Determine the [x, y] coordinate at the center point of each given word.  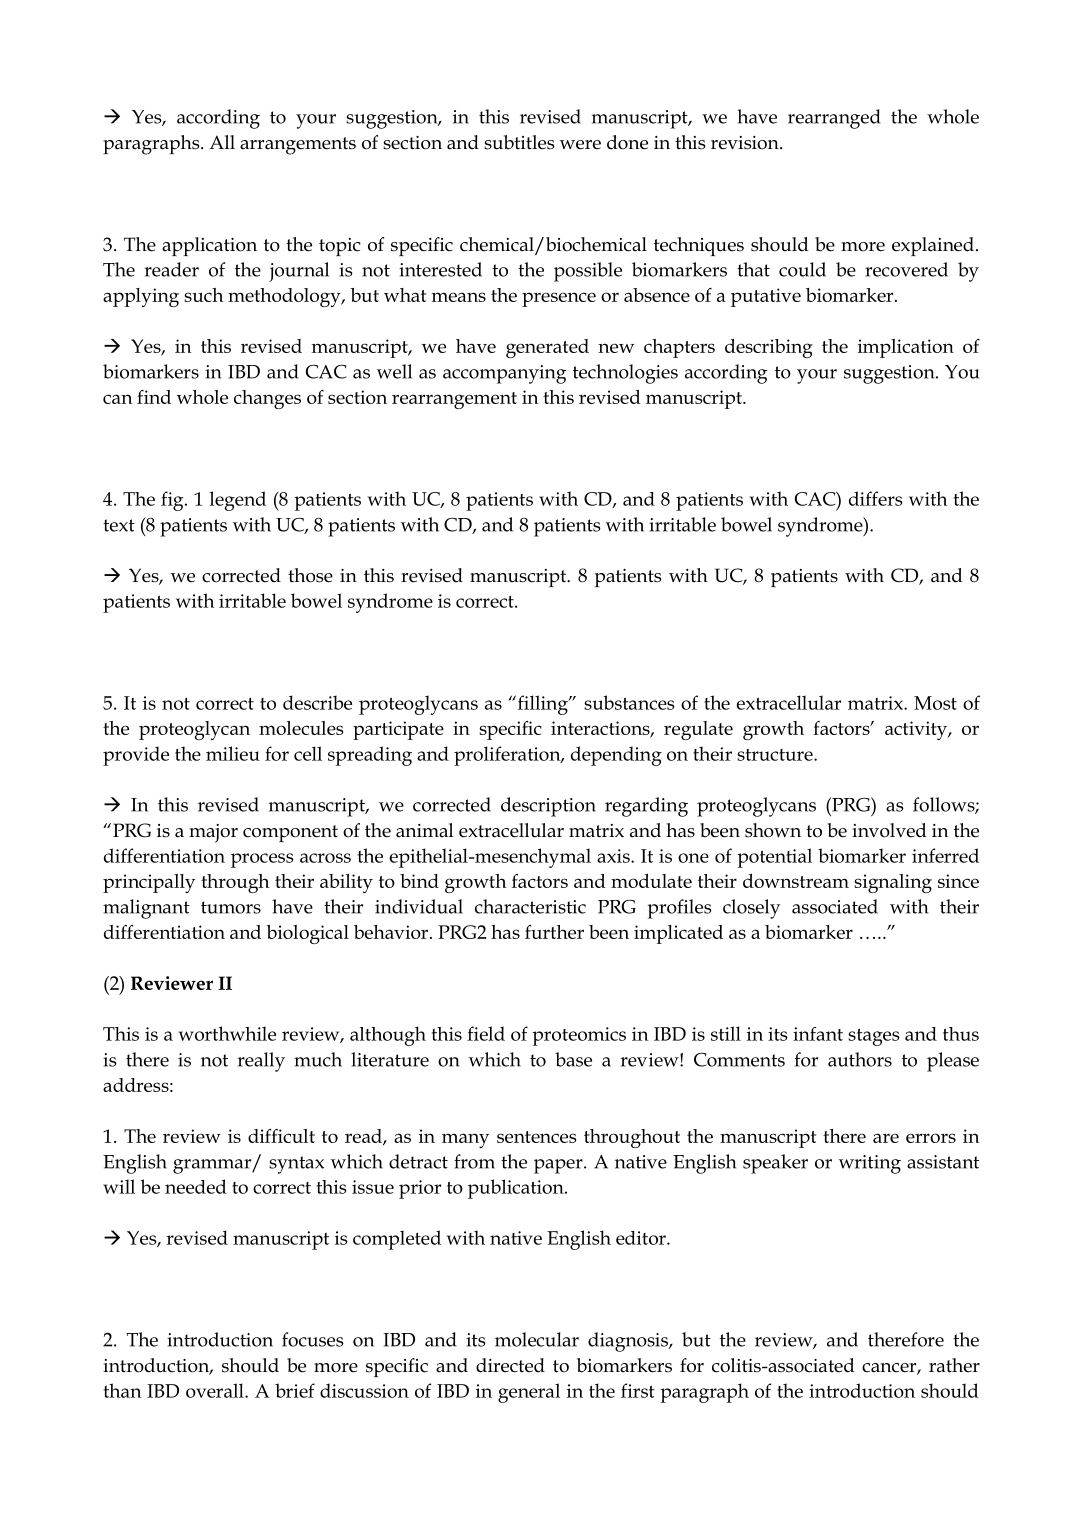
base [573, 1059]
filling [542, 705]
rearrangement [454, 400]
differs [876, 498]
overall [216, 1390]
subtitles [519, 142]
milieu [233, 753]
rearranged [834, 119]
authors [860, 1059]
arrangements [298, 146]
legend [238, 501]
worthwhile [227, 1033]
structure [776, 755]
